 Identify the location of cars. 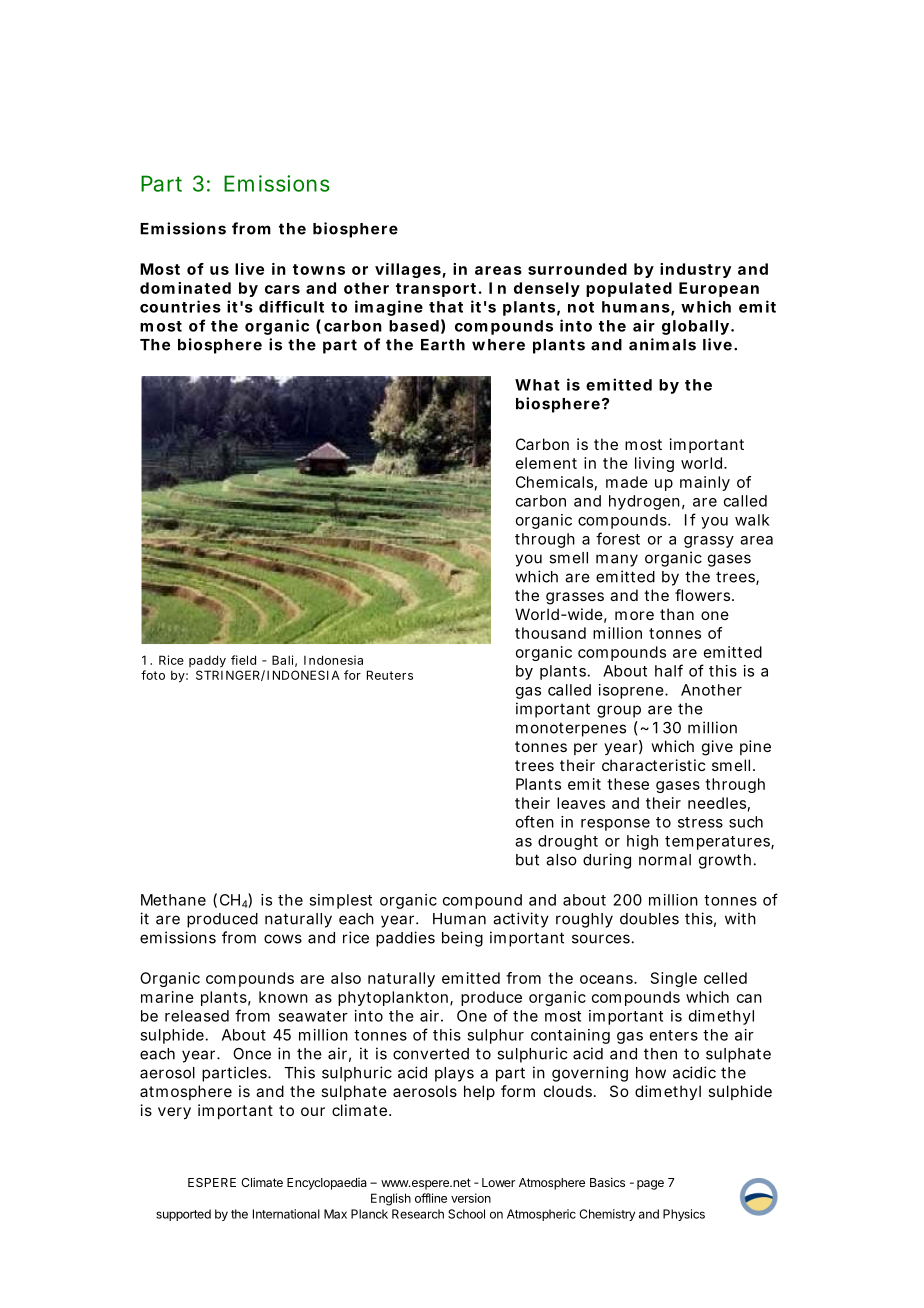
(282, 289).
